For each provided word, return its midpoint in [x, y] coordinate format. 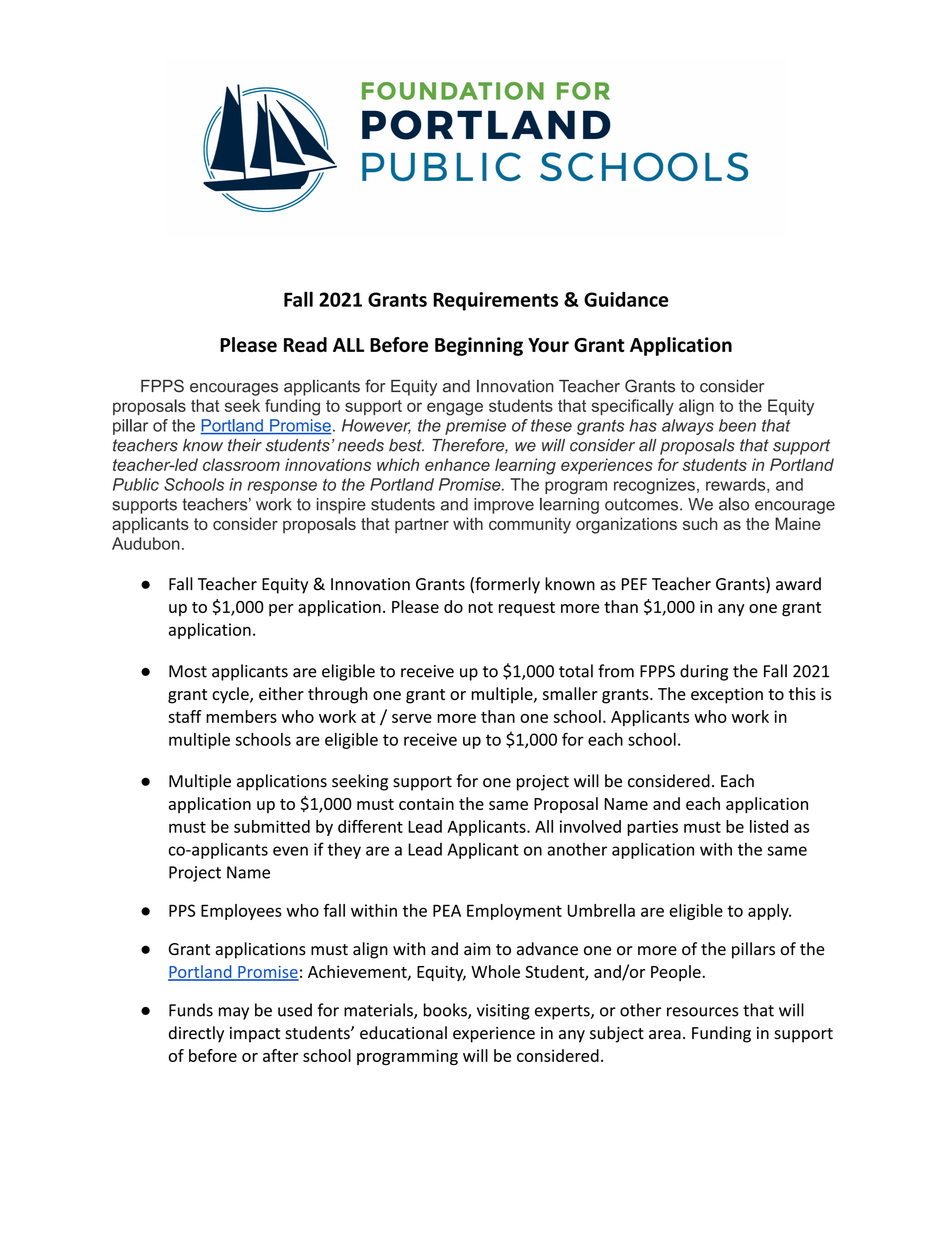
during [704, 672]
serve [412, 718]
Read [305, 344]
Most [188, 671]
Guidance [626, 299]
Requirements [495, 301]
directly [196, 1034]
